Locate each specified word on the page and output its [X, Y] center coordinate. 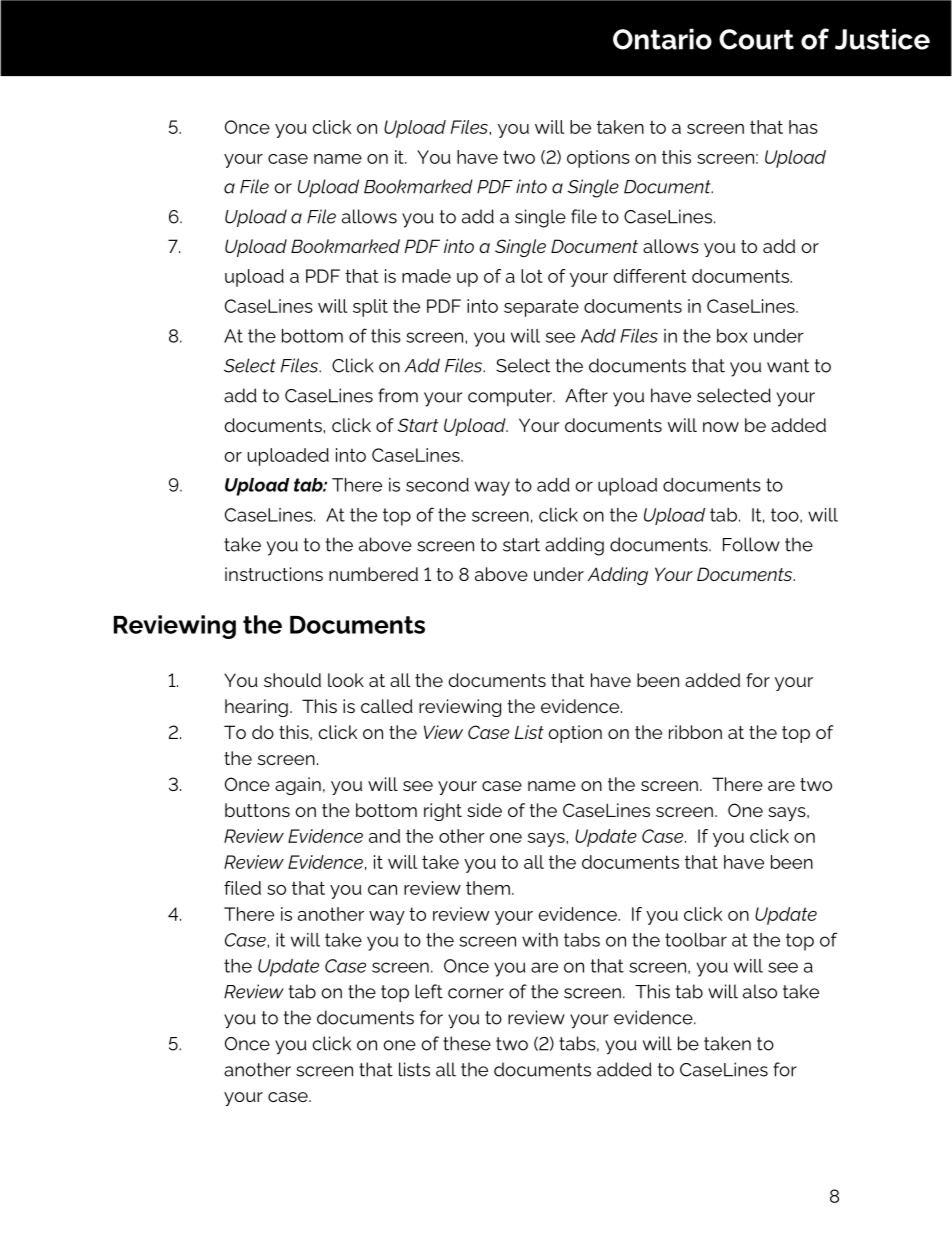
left [429, 991]
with [540, 940]
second [437, 485]
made [426, 276]
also [760, 991]
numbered [373, 574]
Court [756, 39]
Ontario [662, 39]
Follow [751, 544]
